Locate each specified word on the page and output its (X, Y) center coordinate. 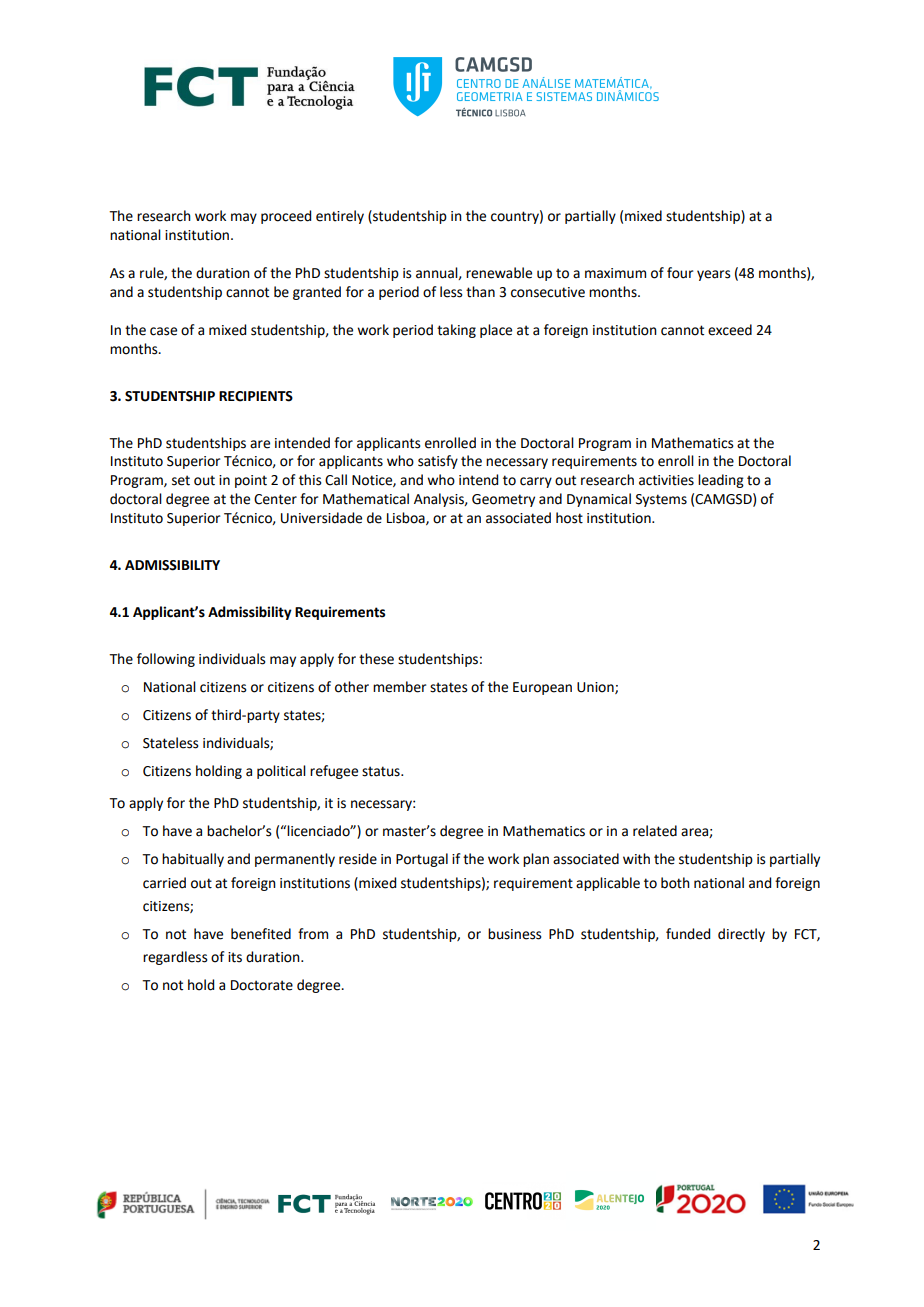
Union (596, 688)
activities (666, 480)
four (680, 273)
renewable (499, 273)
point (251, 481)
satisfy (438, 462)
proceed (286, 217)
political (281, 772)
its (235, 957)
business (515, 934)
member (399, 687)
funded (688, 934)
